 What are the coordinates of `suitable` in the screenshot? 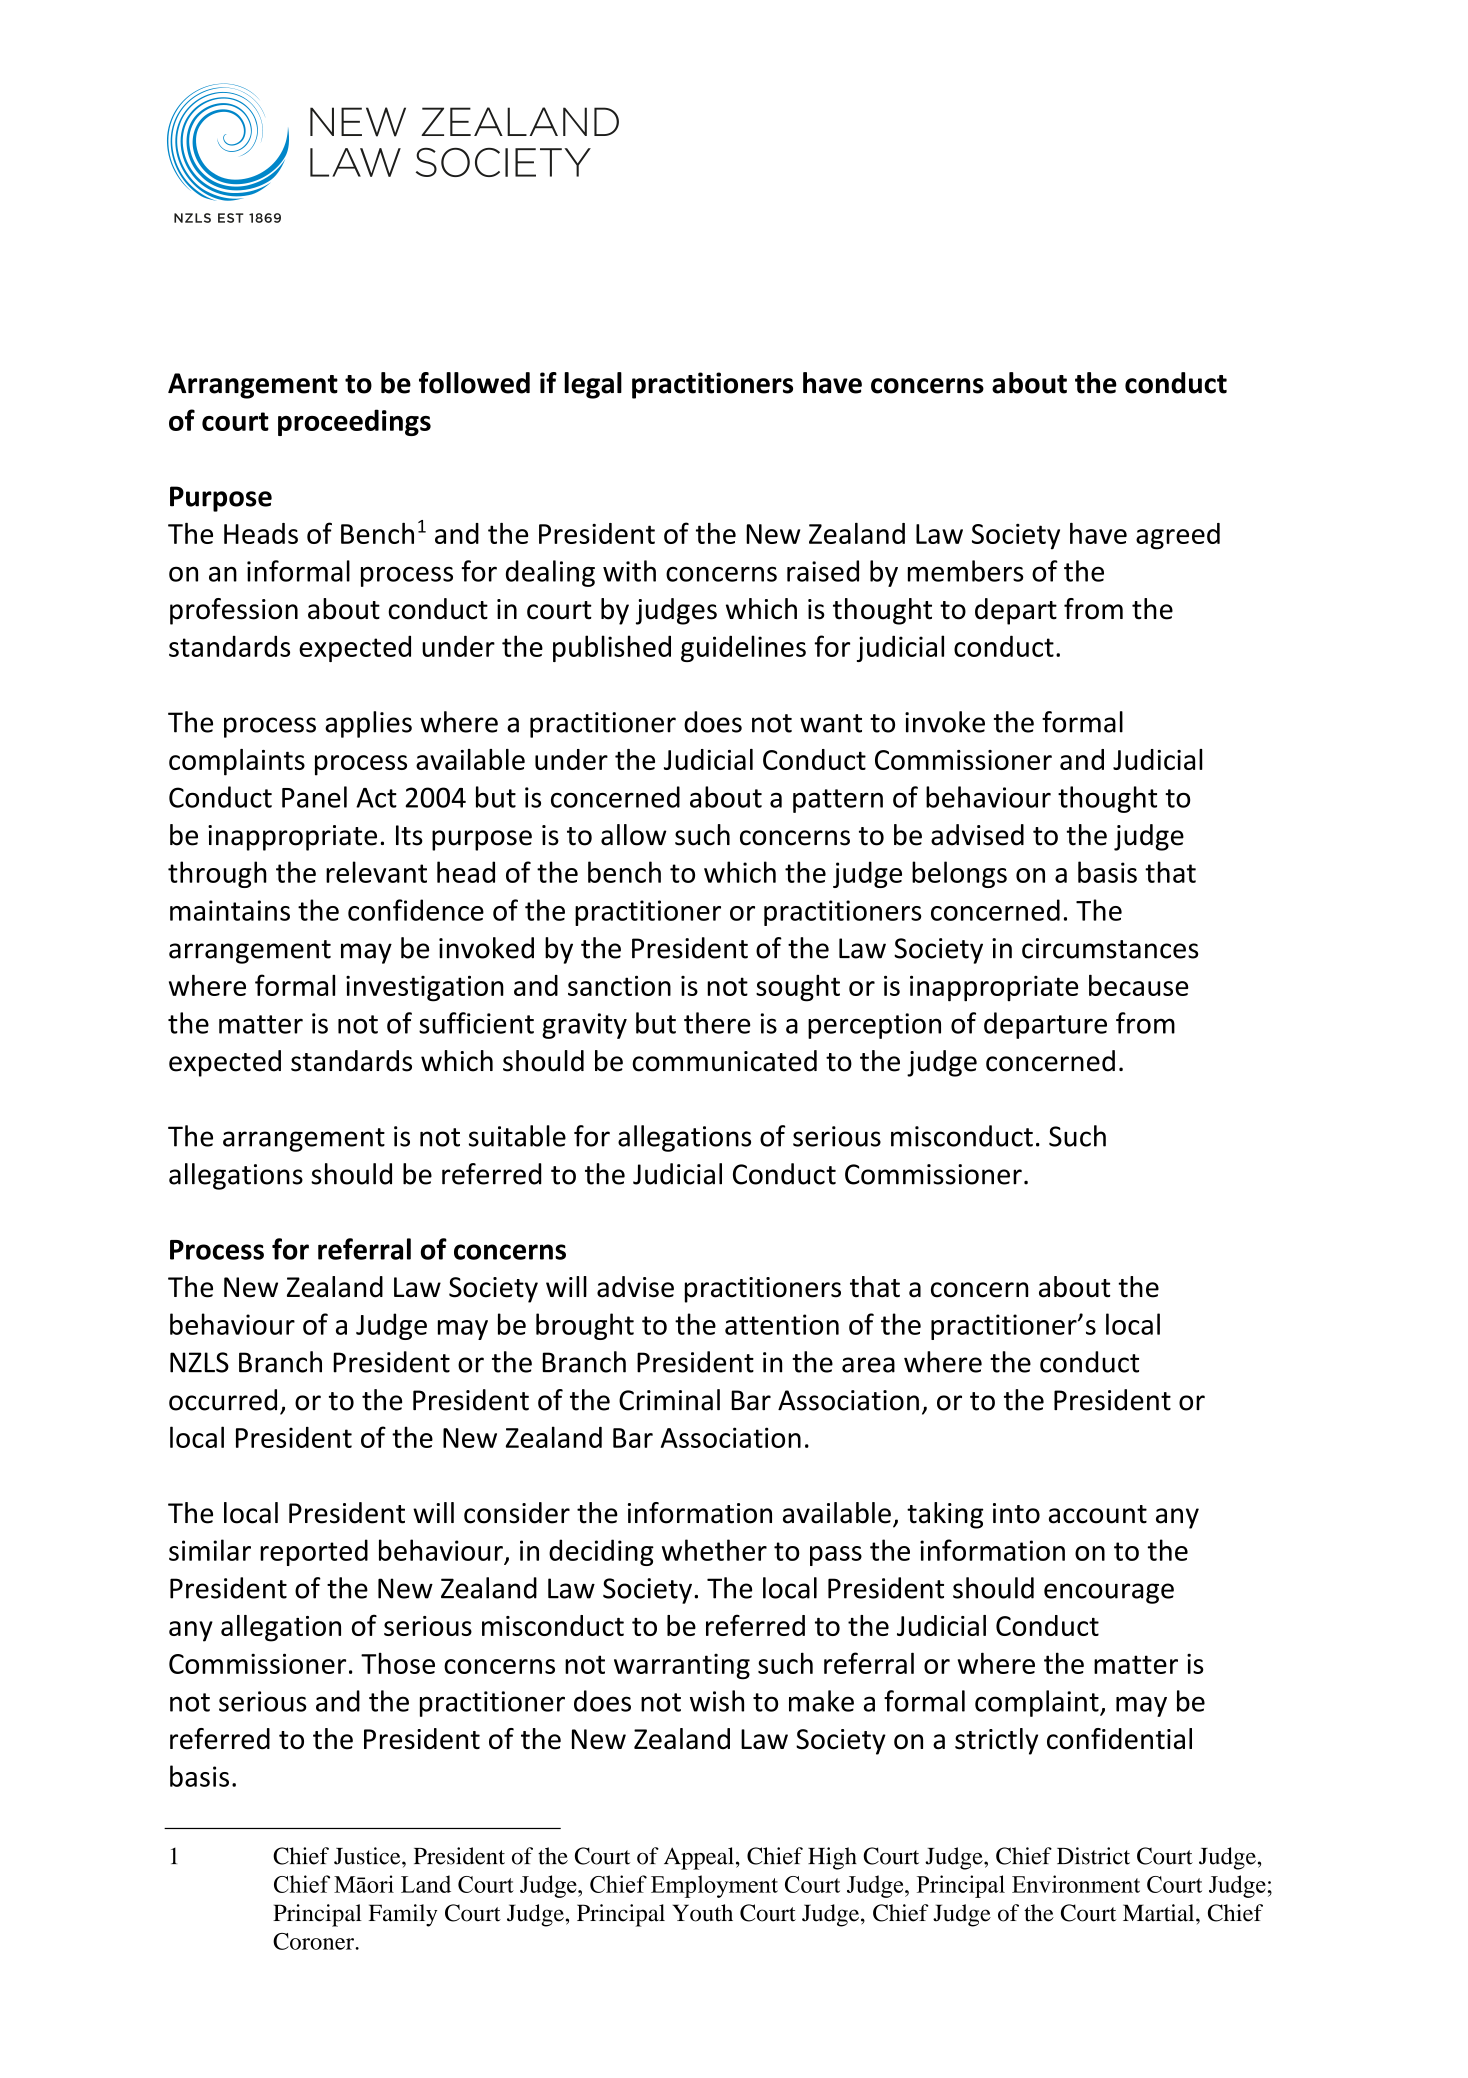 It's located at (517, 1136).
